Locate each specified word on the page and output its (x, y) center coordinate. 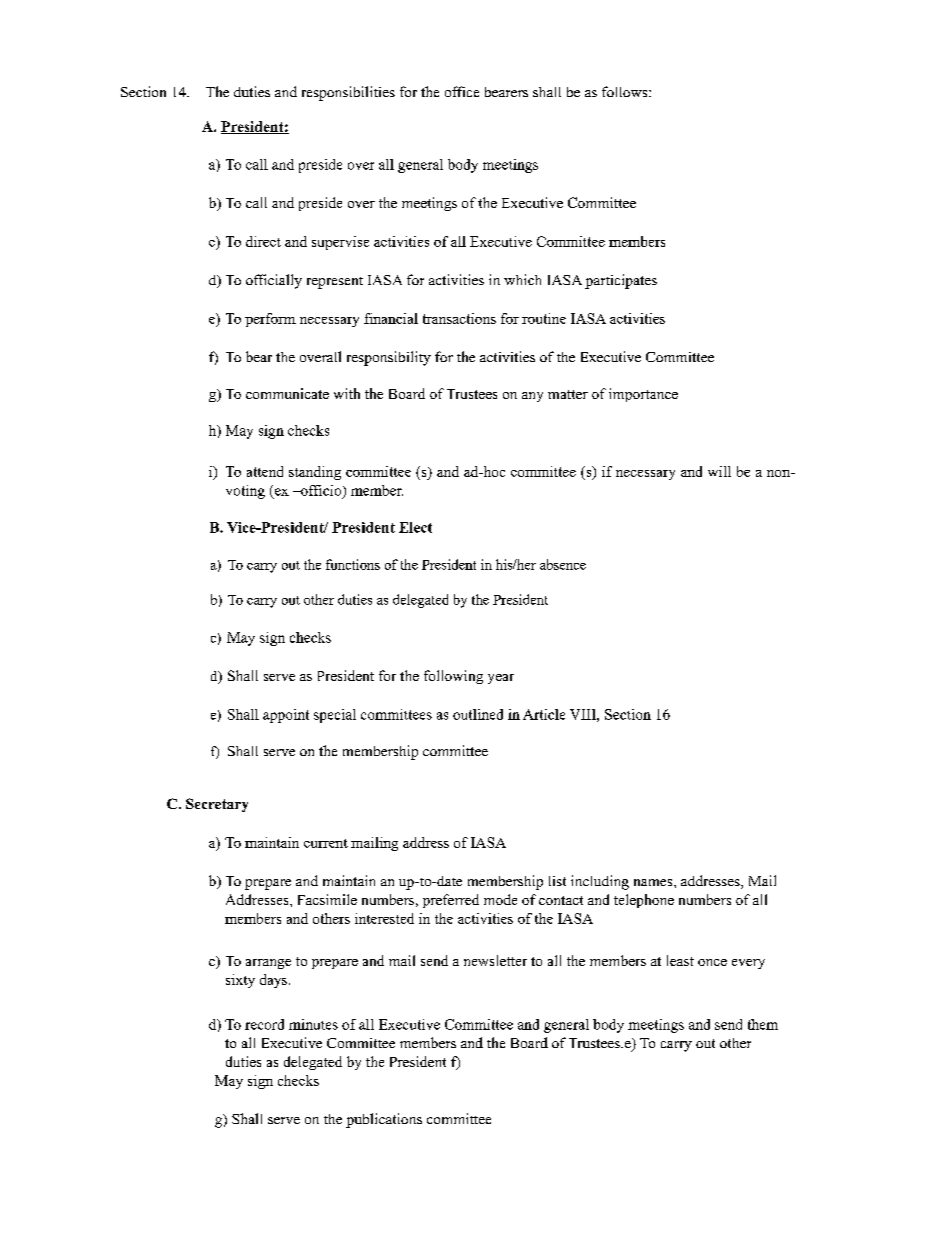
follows (626, 91)
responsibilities (348, 93)
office (462, 91)
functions (353, 564)
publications (384, 1120)
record (264, 1024)
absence (563, 564)
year (501, 679)
